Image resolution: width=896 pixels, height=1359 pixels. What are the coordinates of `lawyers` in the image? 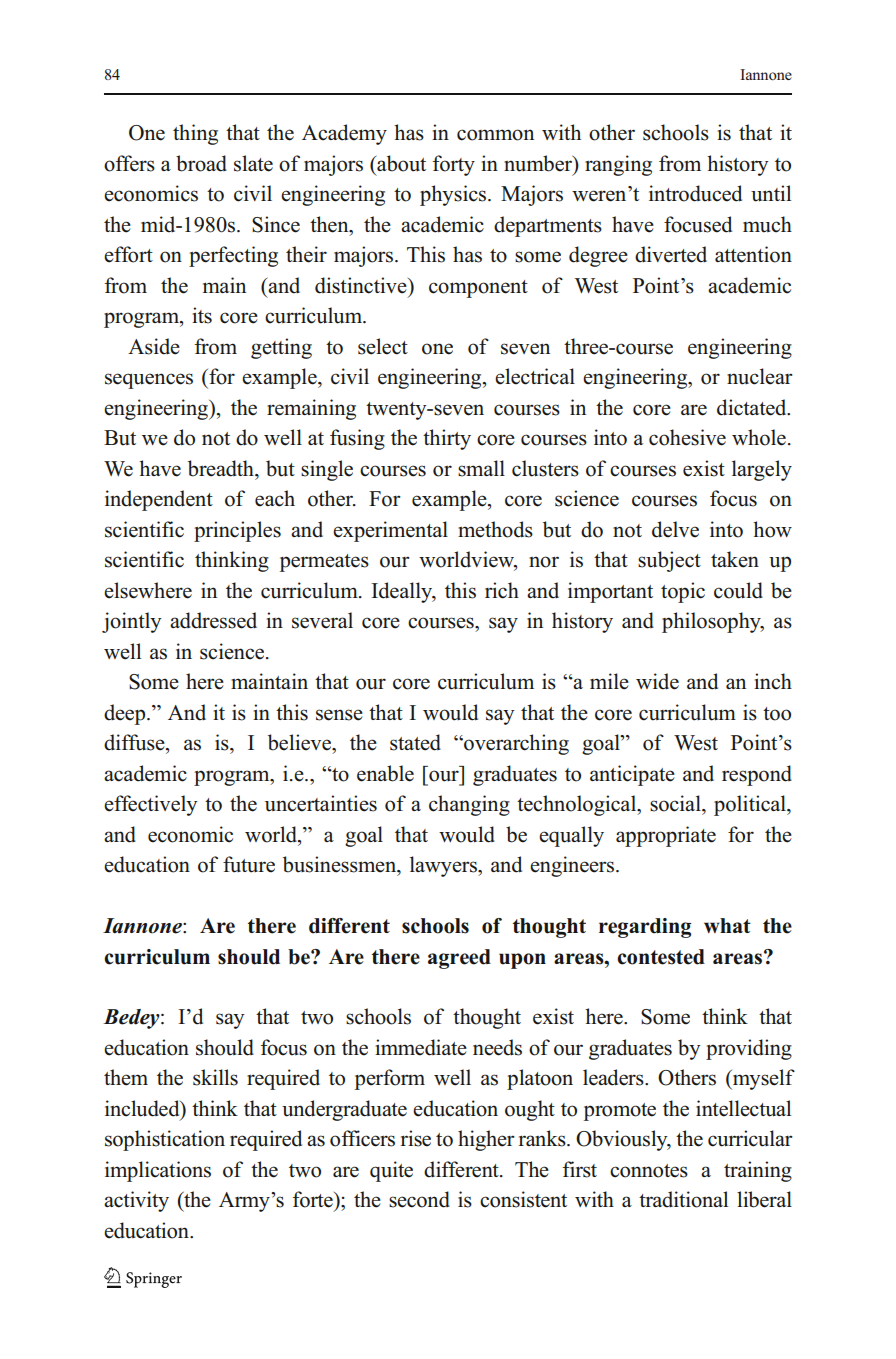 It's located at (444, 866).
